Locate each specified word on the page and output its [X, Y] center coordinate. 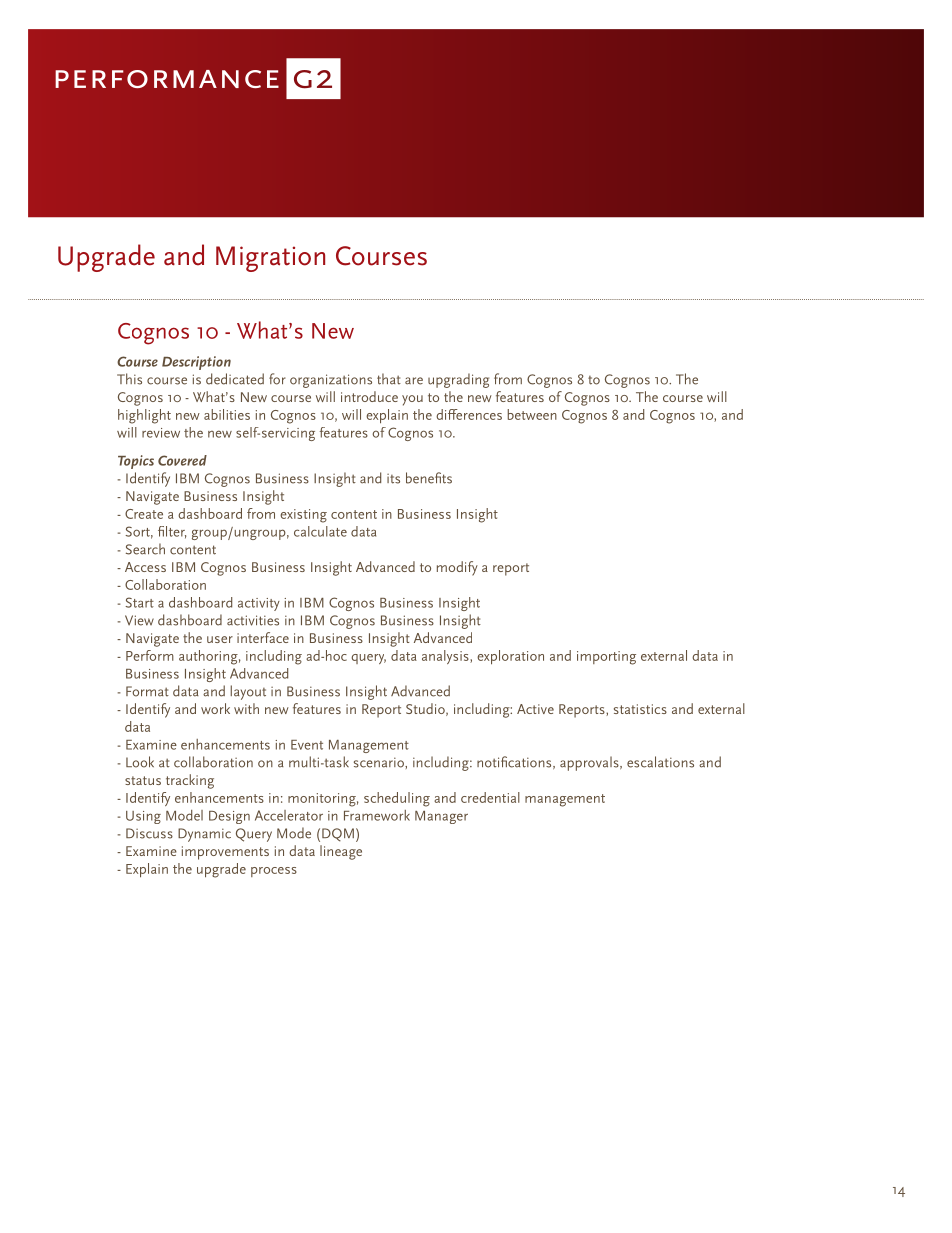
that [389, 379]
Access [145, 567]
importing [606, 658]
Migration [270, 259]
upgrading [458, 380]
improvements [225, 853]
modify [457, 568]
